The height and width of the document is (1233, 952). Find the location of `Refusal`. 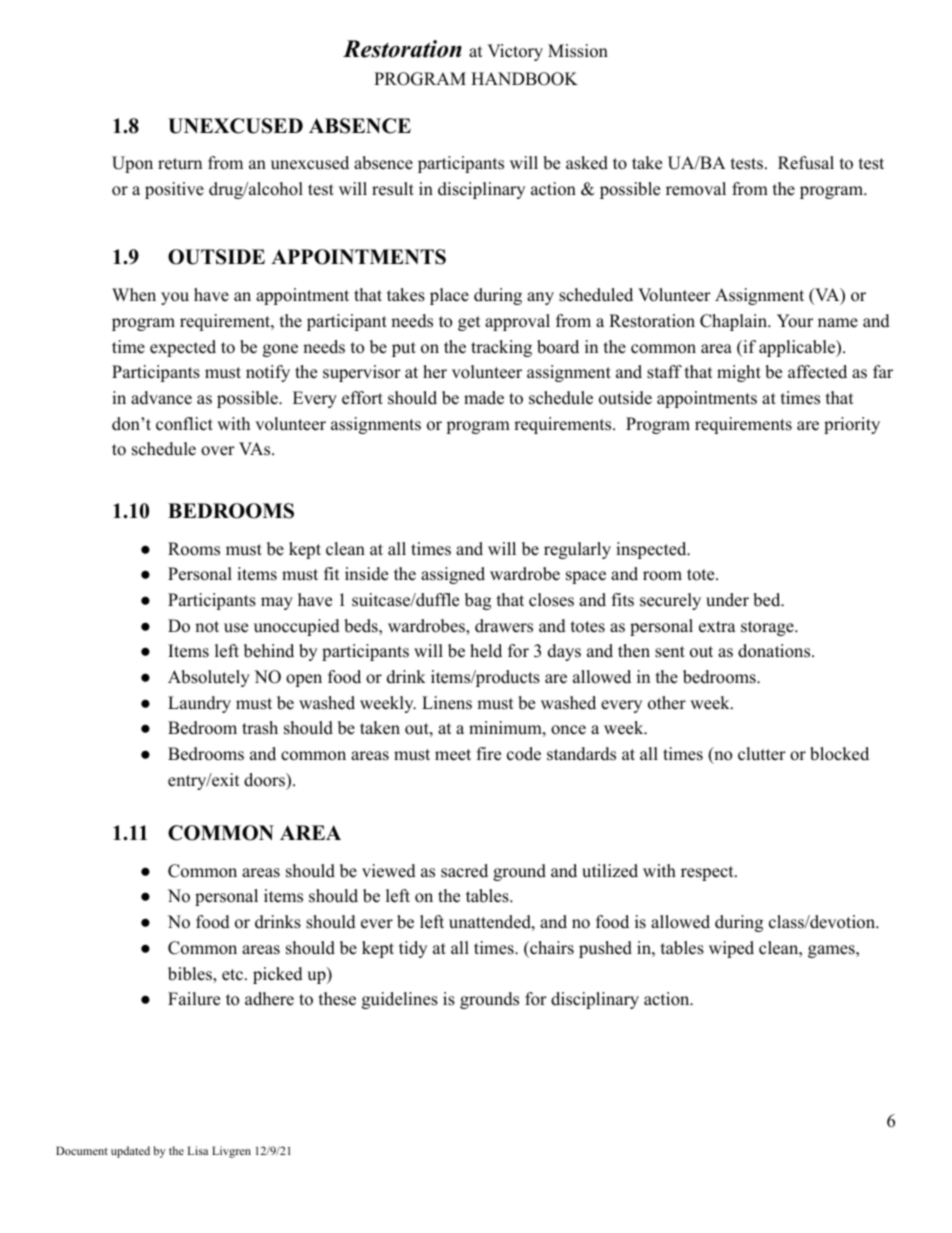

Refusal is located at coordinates (806, 163).
